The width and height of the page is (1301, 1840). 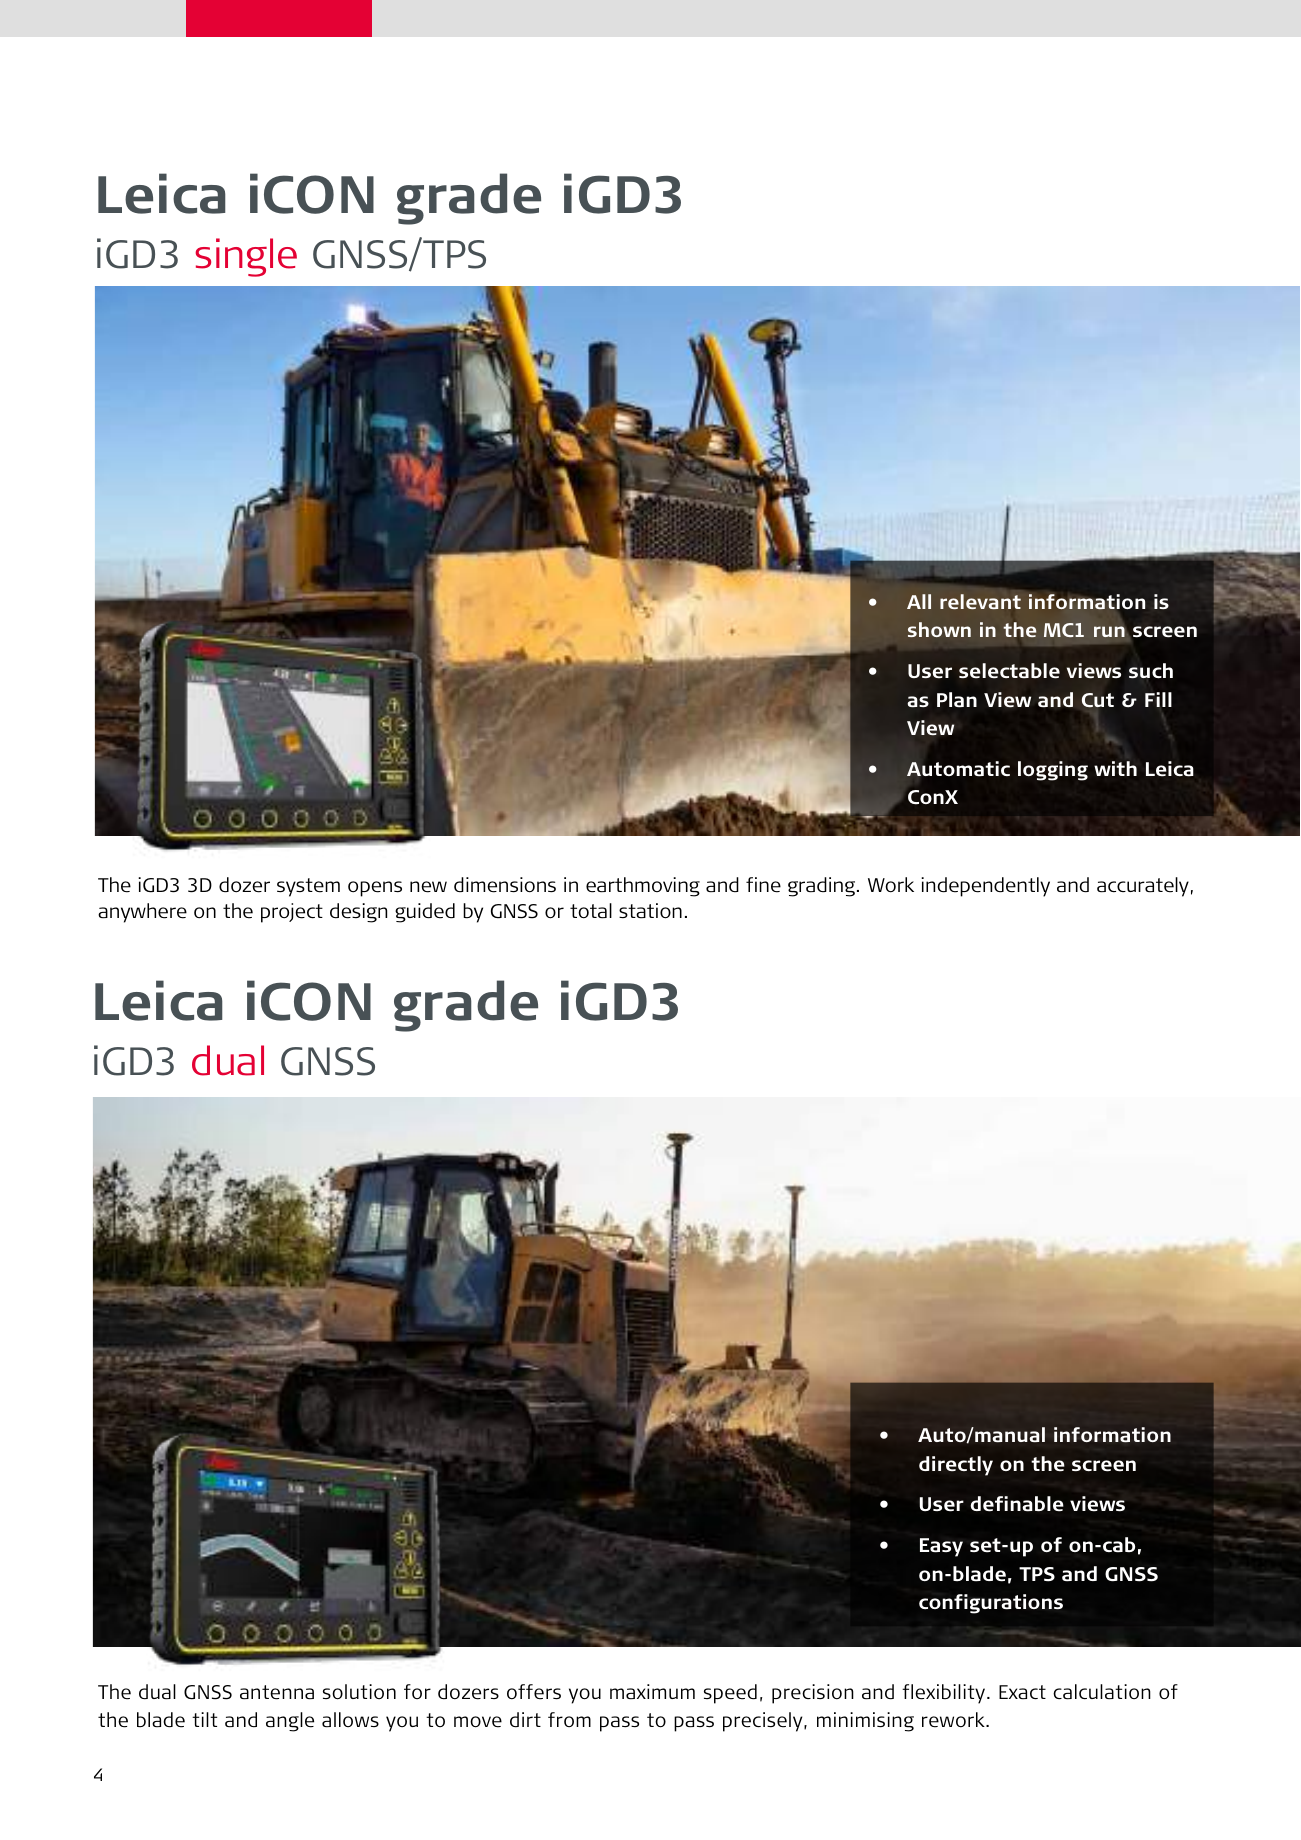 What do you see at coordinates (1022, 1692) in the page?
I see `Exact` at bounding box center [1022, 1692].
